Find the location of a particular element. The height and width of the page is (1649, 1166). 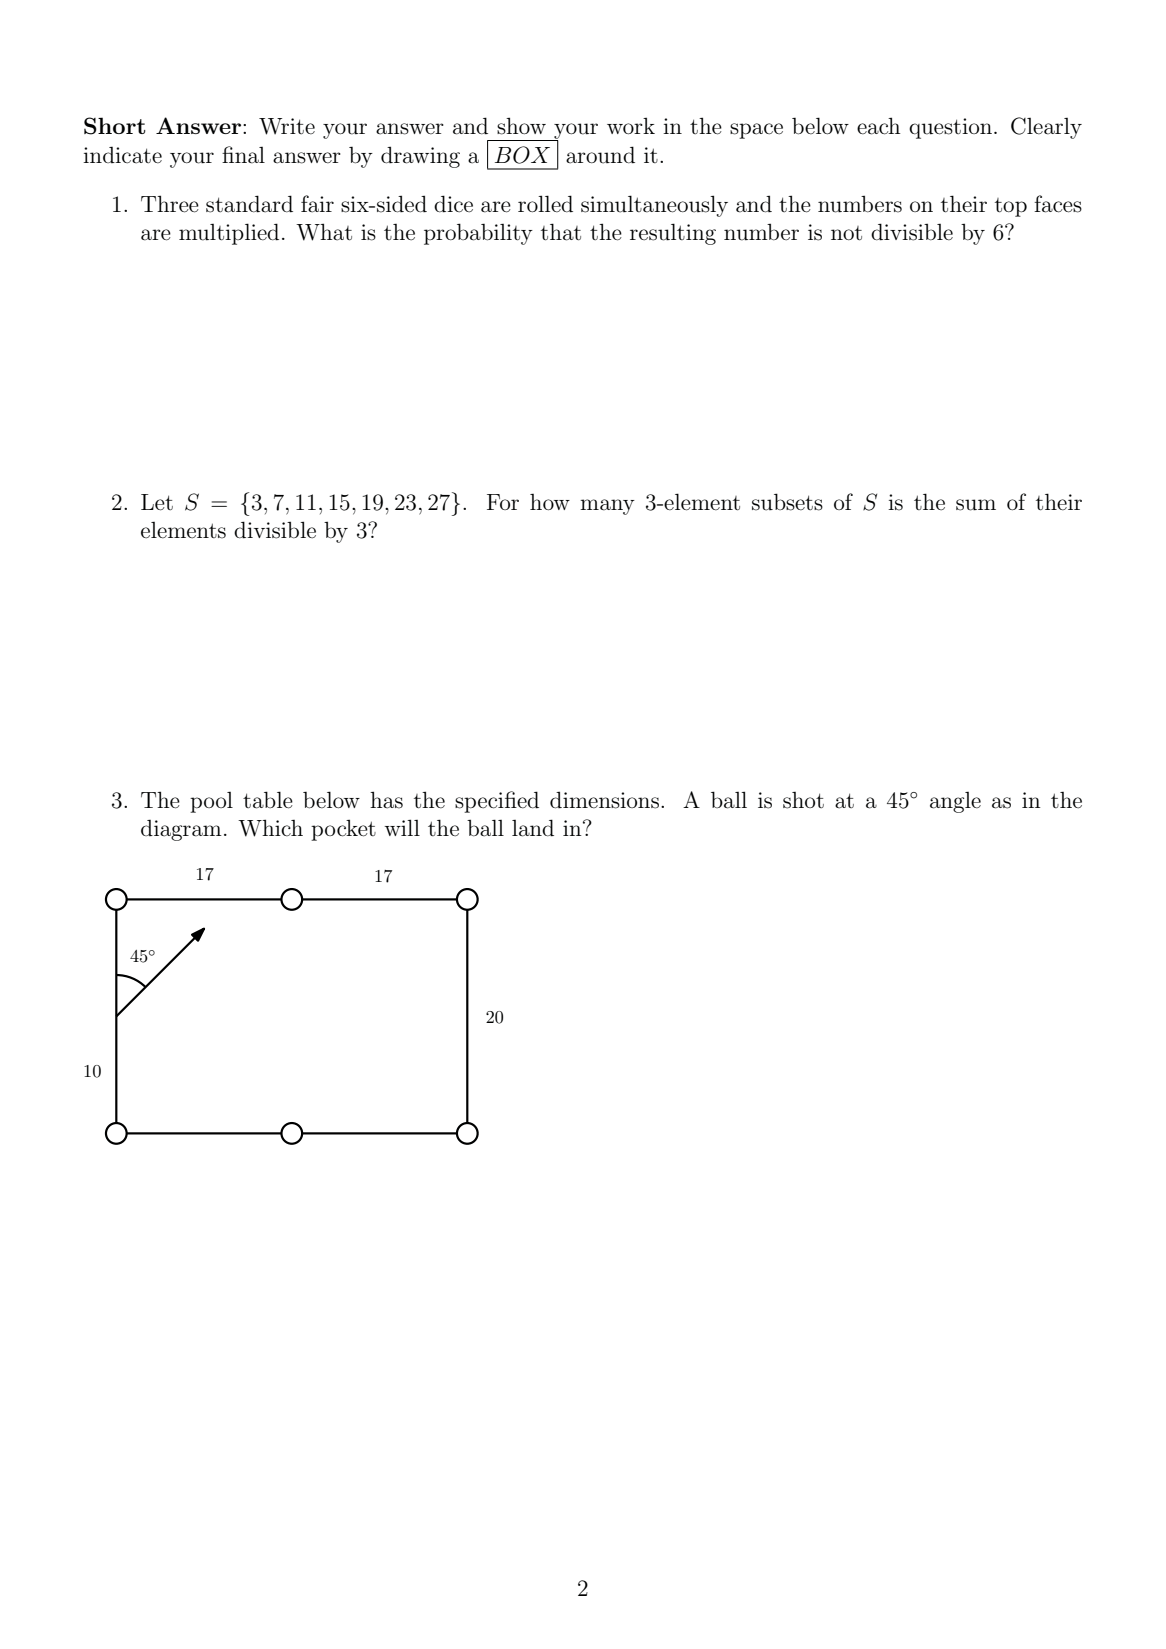

angle is located at coordinates (955, 802).
